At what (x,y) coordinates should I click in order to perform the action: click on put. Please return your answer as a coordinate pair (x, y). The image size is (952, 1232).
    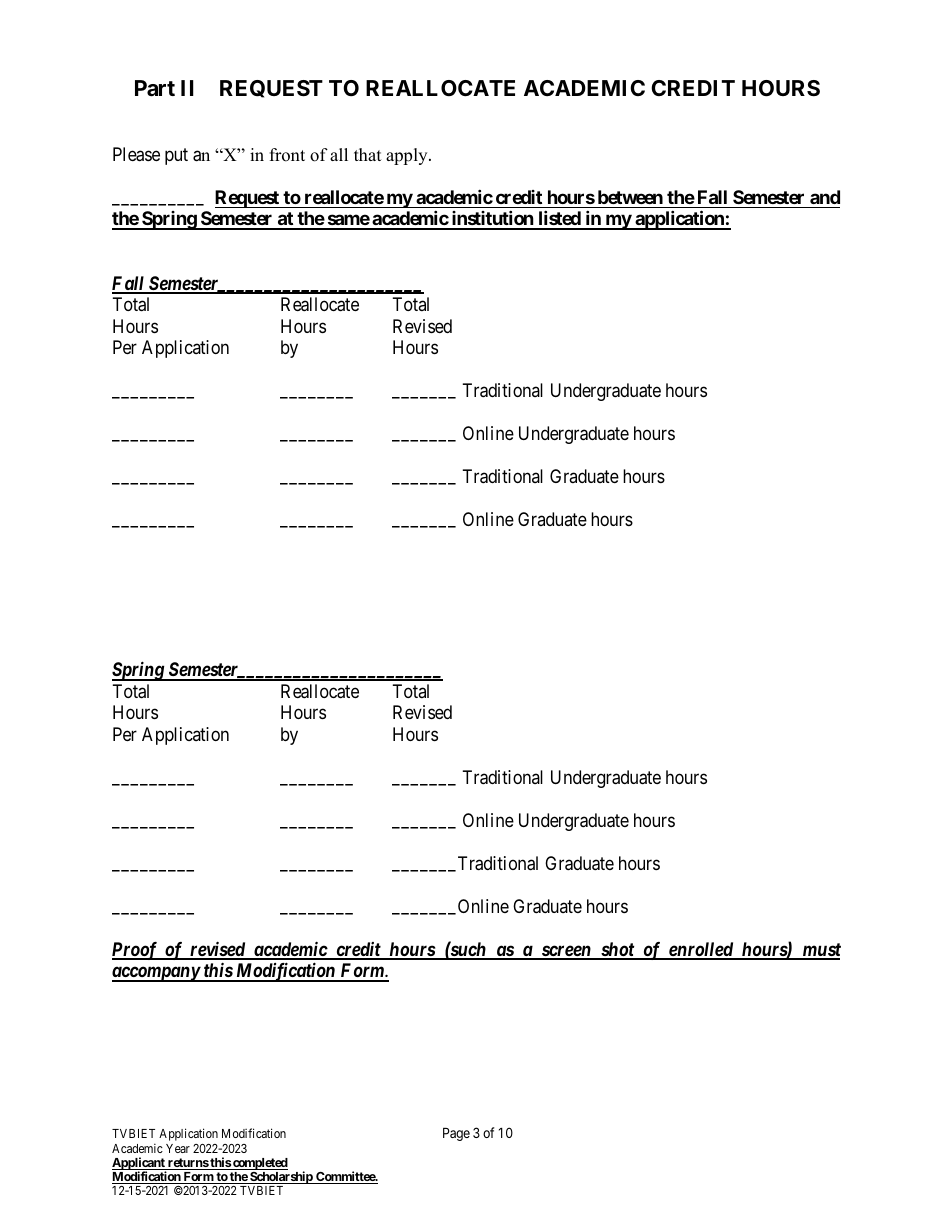
    Looking at the image, I should click on (176, 156).
